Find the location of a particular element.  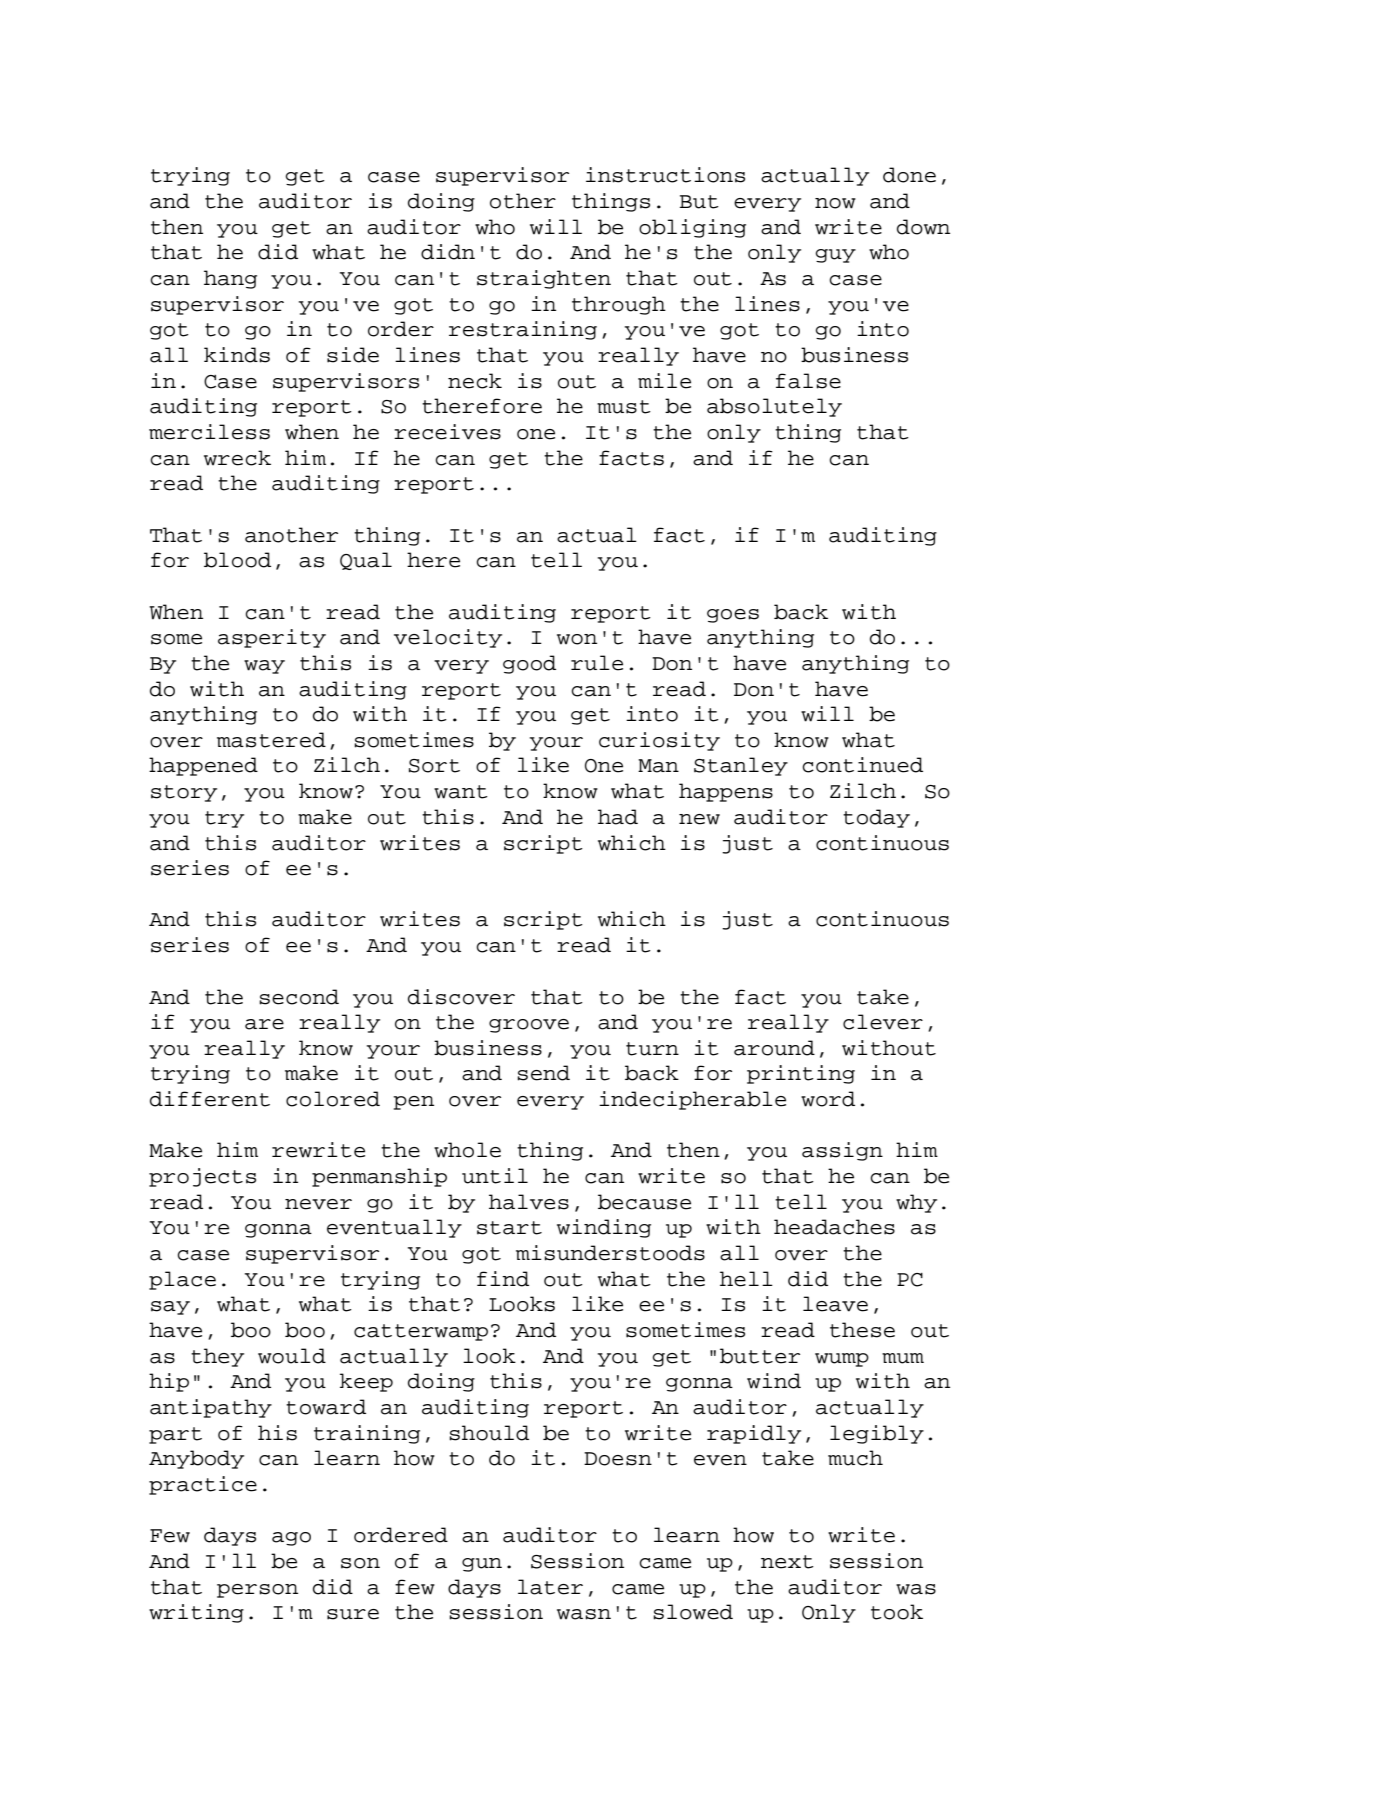

hang is located at coordinates (230, 279).
